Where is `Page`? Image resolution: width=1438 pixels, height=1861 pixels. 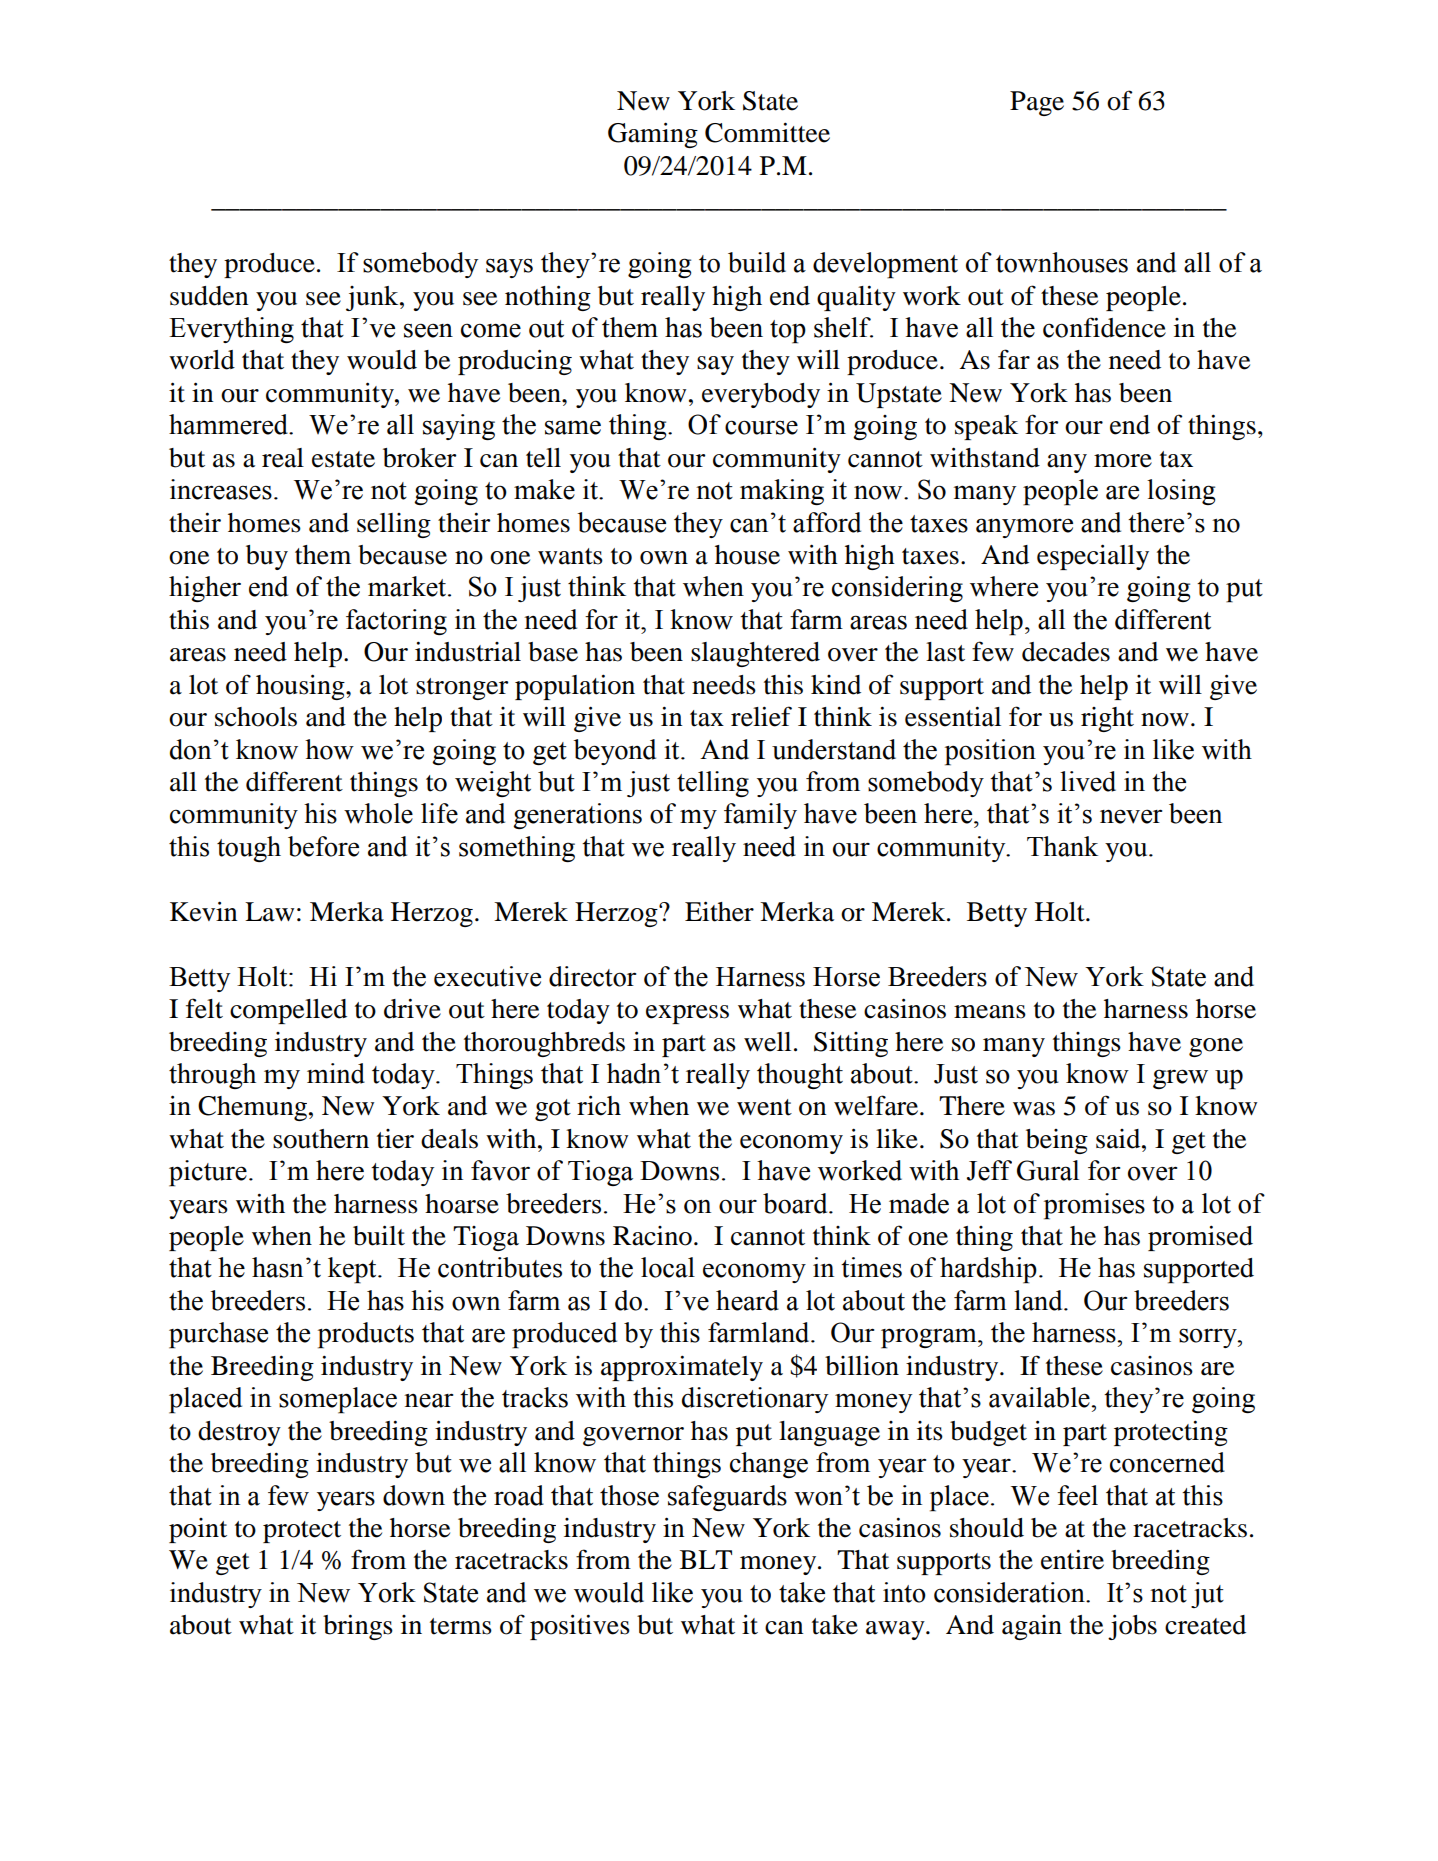 Page is located at coordinates (1037, 103).
